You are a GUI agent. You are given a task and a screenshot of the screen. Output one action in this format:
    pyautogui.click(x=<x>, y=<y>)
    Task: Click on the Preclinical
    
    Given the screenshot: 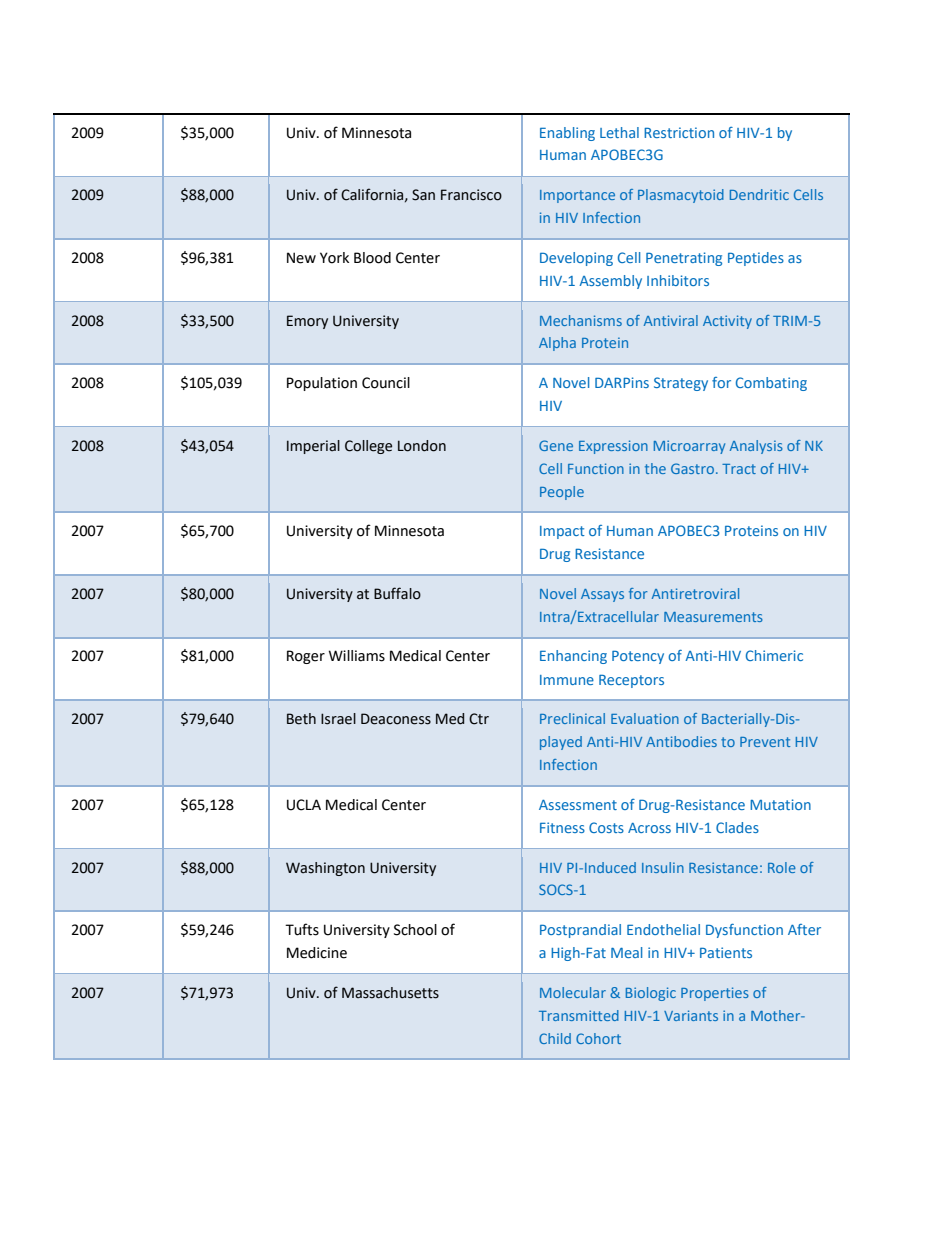 What is the action you would take?
    pyautogui.click(x=572, y=718)
